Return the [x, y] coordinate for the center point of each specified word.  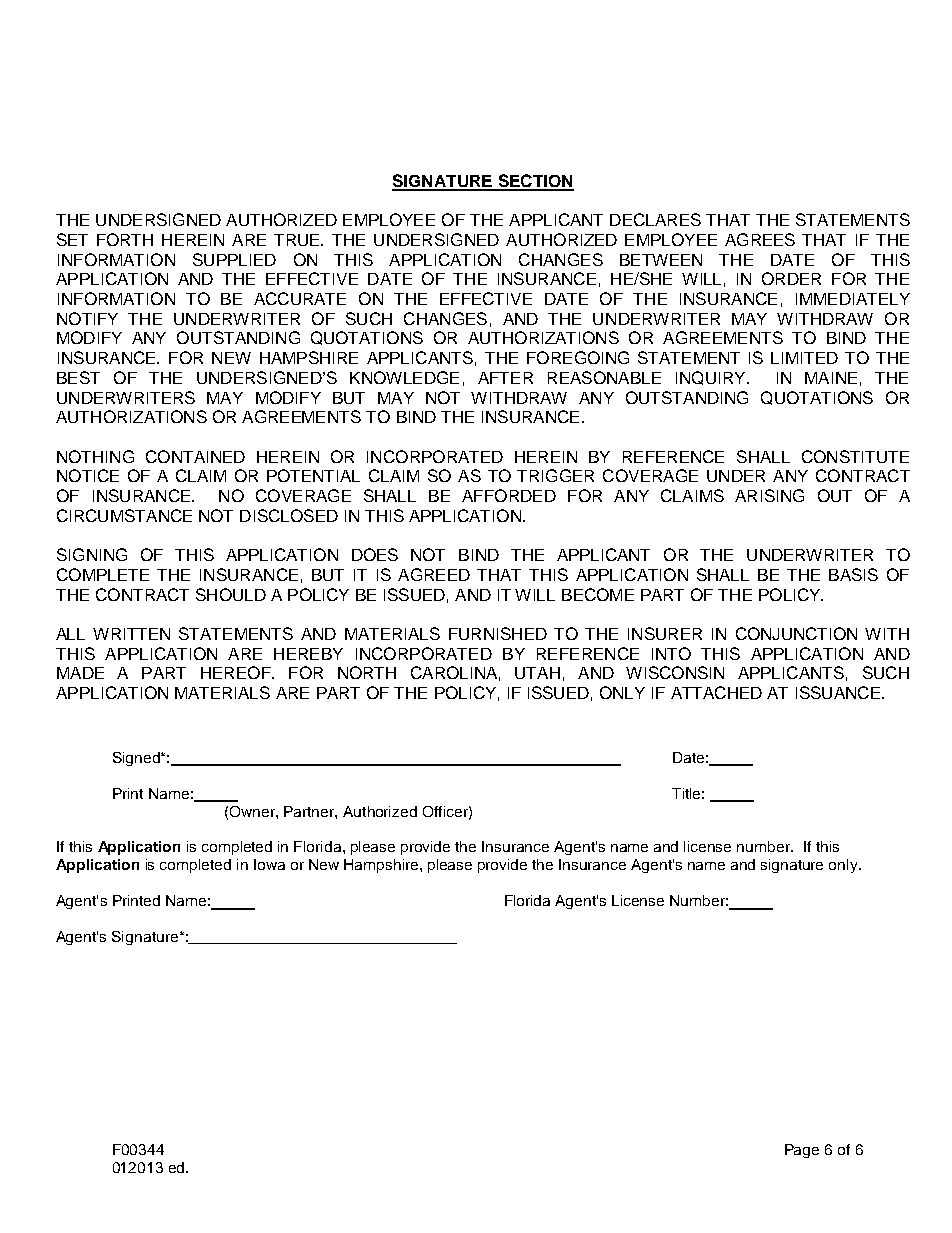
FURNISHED [498, 633]
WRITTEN [131, 634]
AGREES [760, 239]
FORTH [125, 239]
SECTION [535, 182]
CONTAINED [195, 456]
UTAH [537, 673]
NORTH [367, 672]
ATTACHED [716, 692]
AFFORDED [509, 495]
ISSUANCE [838, 692]
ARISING [769, 495]
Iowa [269, 864]
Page [802, 1151]
